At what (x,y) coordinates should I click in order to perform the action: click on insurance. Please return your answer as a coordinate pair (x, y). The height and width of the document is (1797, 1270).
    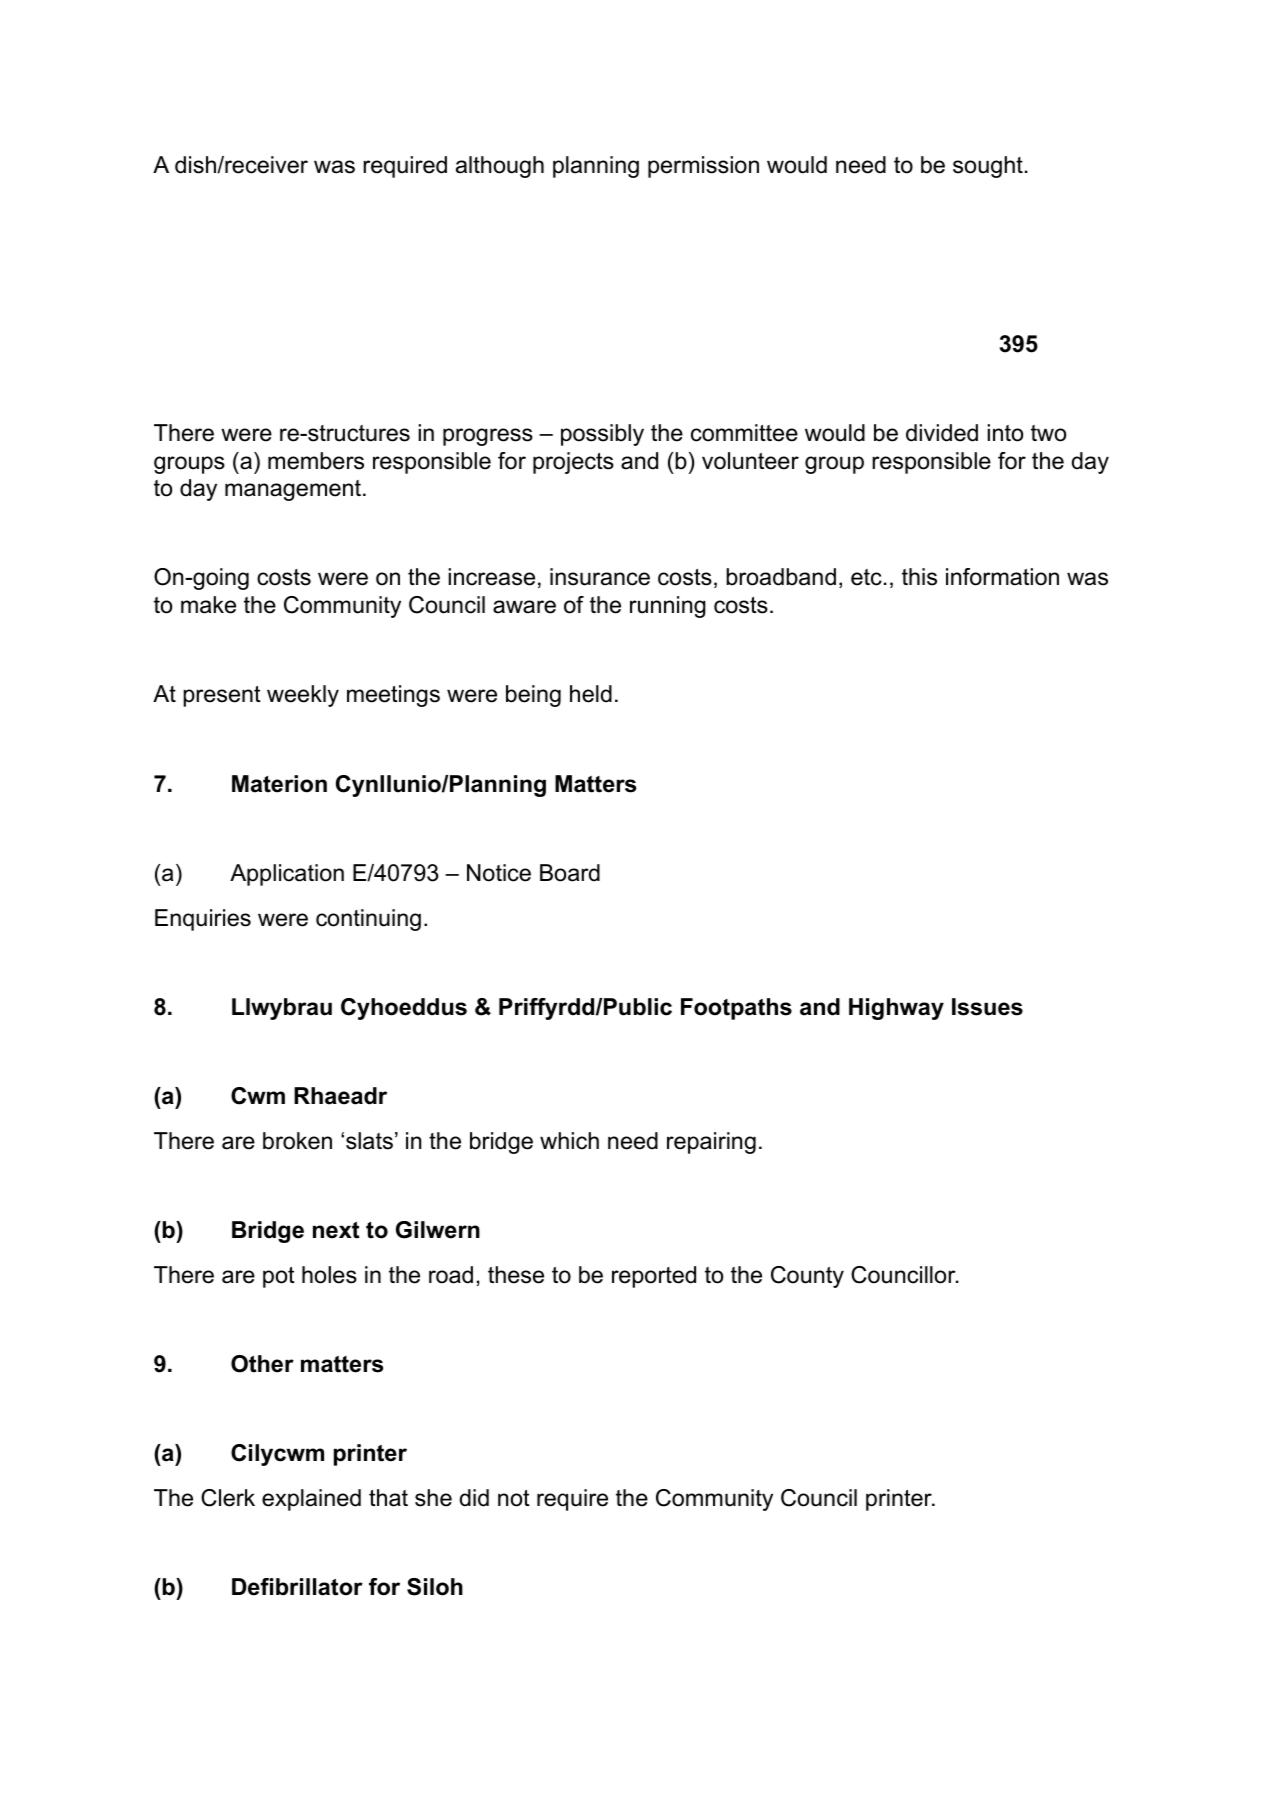
    Looking at the image, I should click on (600, 577).
